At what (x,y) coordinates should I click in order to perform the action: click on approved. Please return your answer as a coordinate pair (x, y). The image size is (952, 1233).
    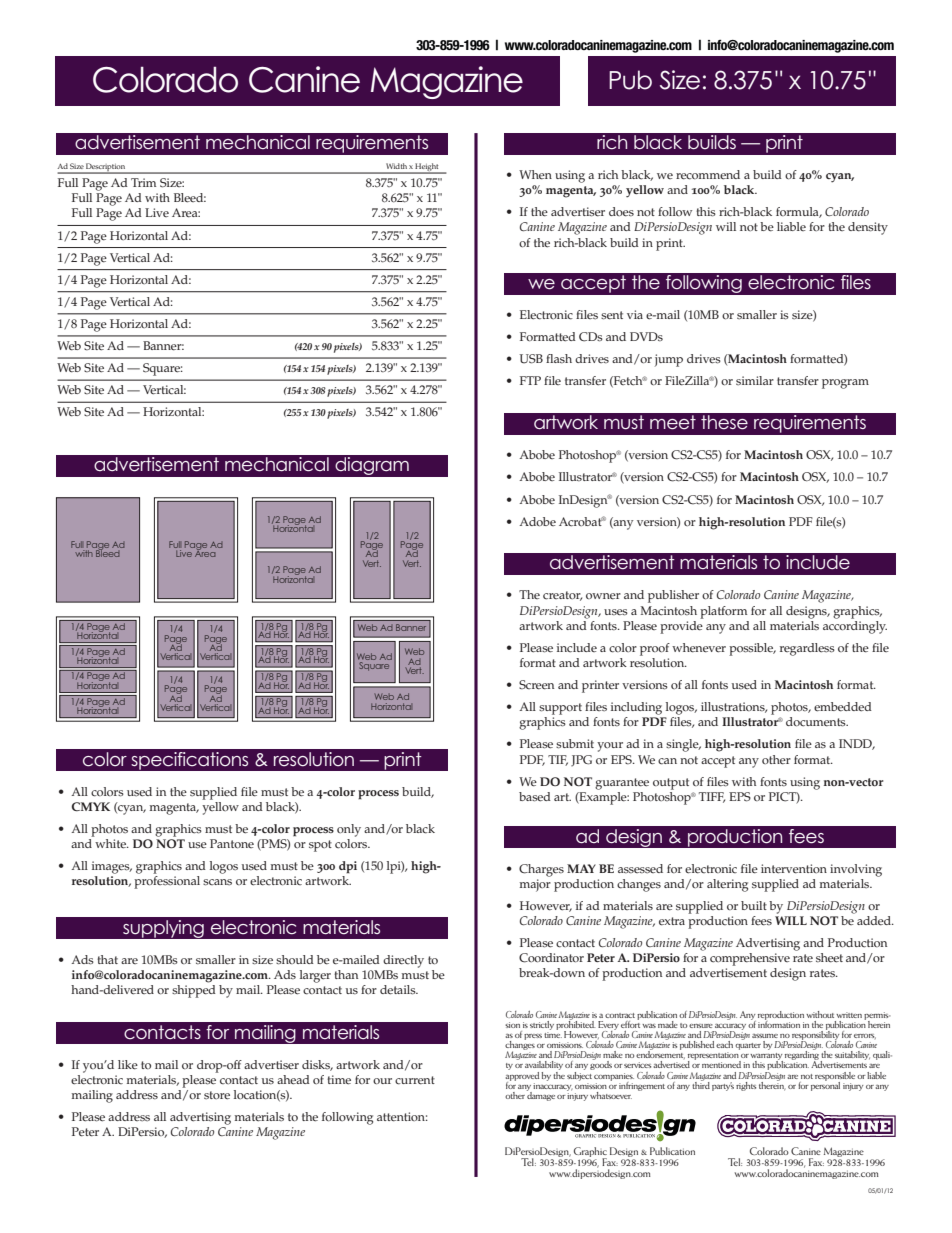
    Looking at the image, I should click on (522, 1076).
